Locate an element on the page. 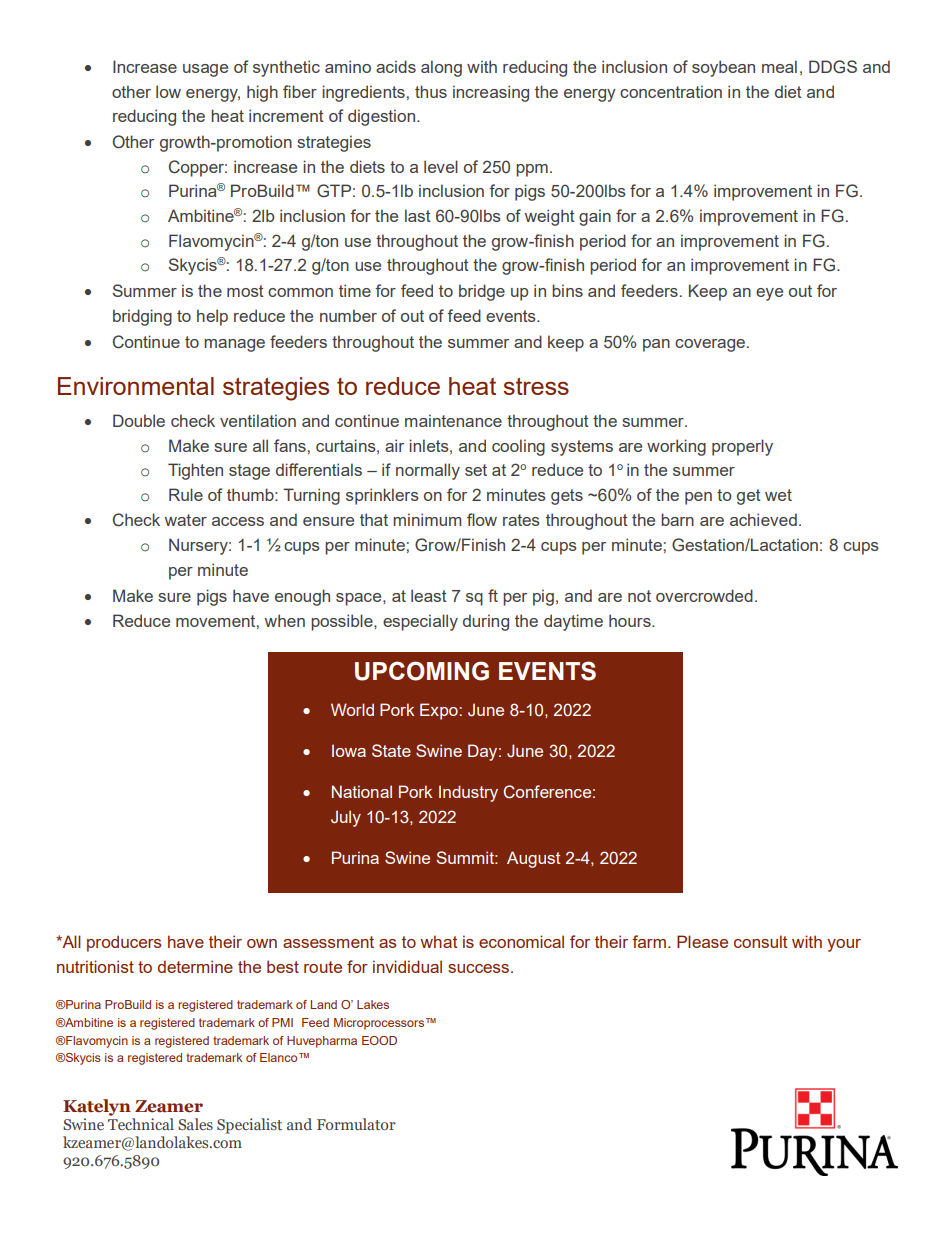 The image size is (952, 1233). Please is located at coordinates (702, 941).
